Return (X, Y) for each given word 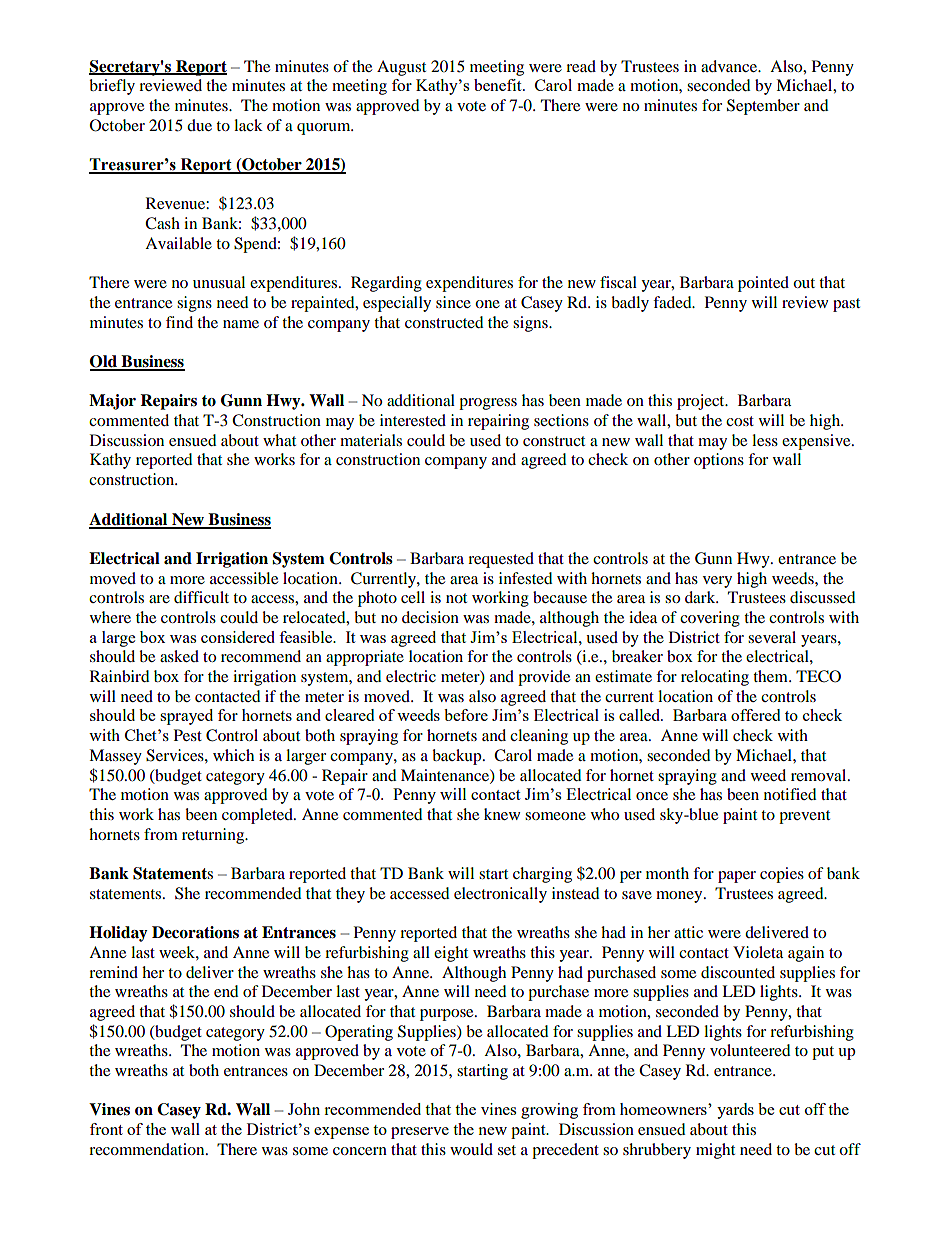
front (106, 1129)
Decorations (195, 932)
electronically (500, 895)
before (466, 715)
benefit (499, 85)
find (179, 322)
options (719, 461)
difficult (201, 597)
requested (501, 560)
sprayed (186, 717)
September (763, 107)
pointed (763, 284)
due (199, 125)
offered (755, 715)
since (453, 302)
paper (737, 877)
